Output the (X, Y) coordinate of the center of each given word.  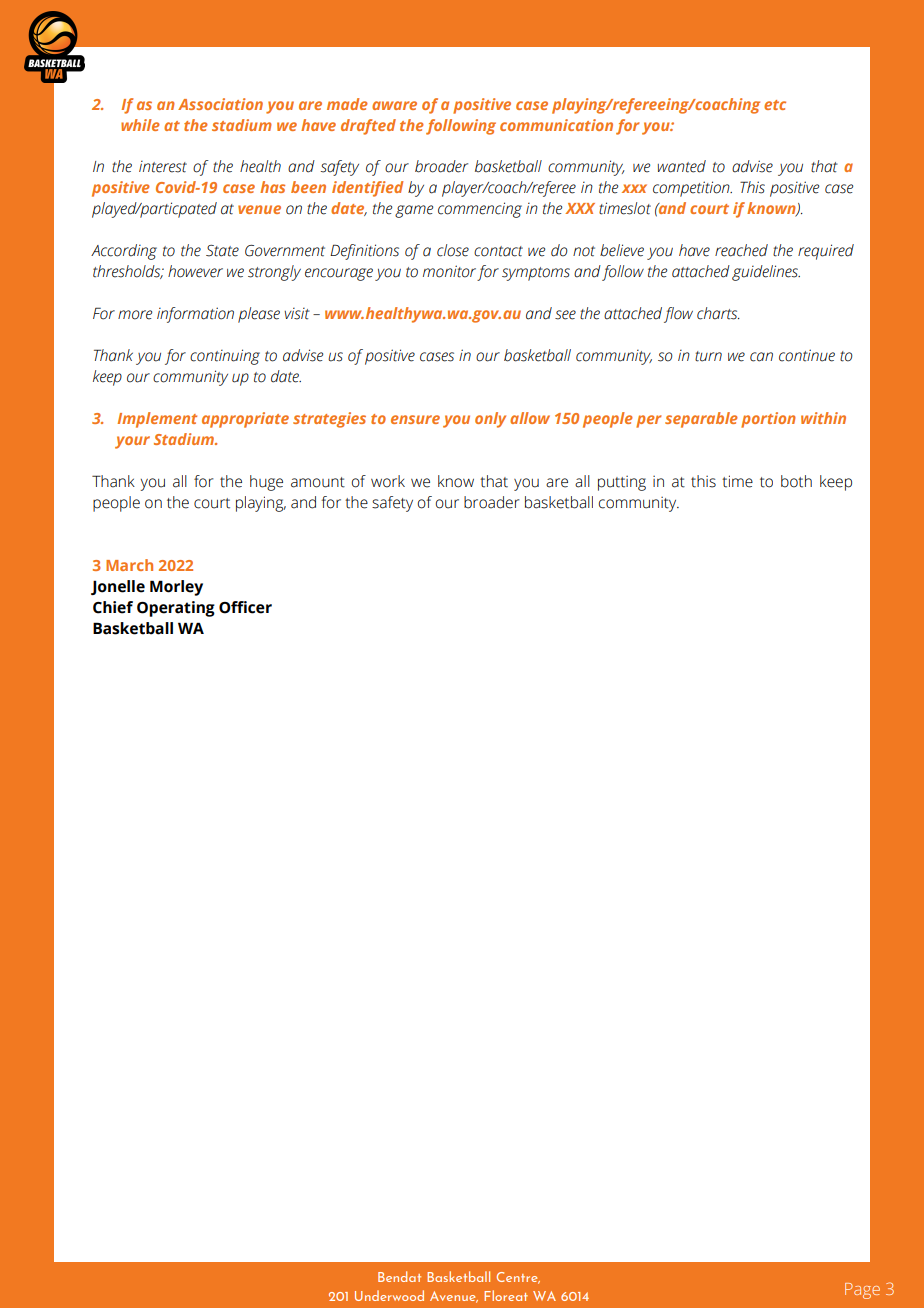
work (388, 481)
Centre (518, 1278)
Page (862, 1291)
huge (266, 483)
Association (220, 104)
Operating (176, 609)
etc (775, 105)
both (796, 481)
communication (556, 125)
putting (622, 483)
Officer (245, 607)
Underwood (389, 1295)
